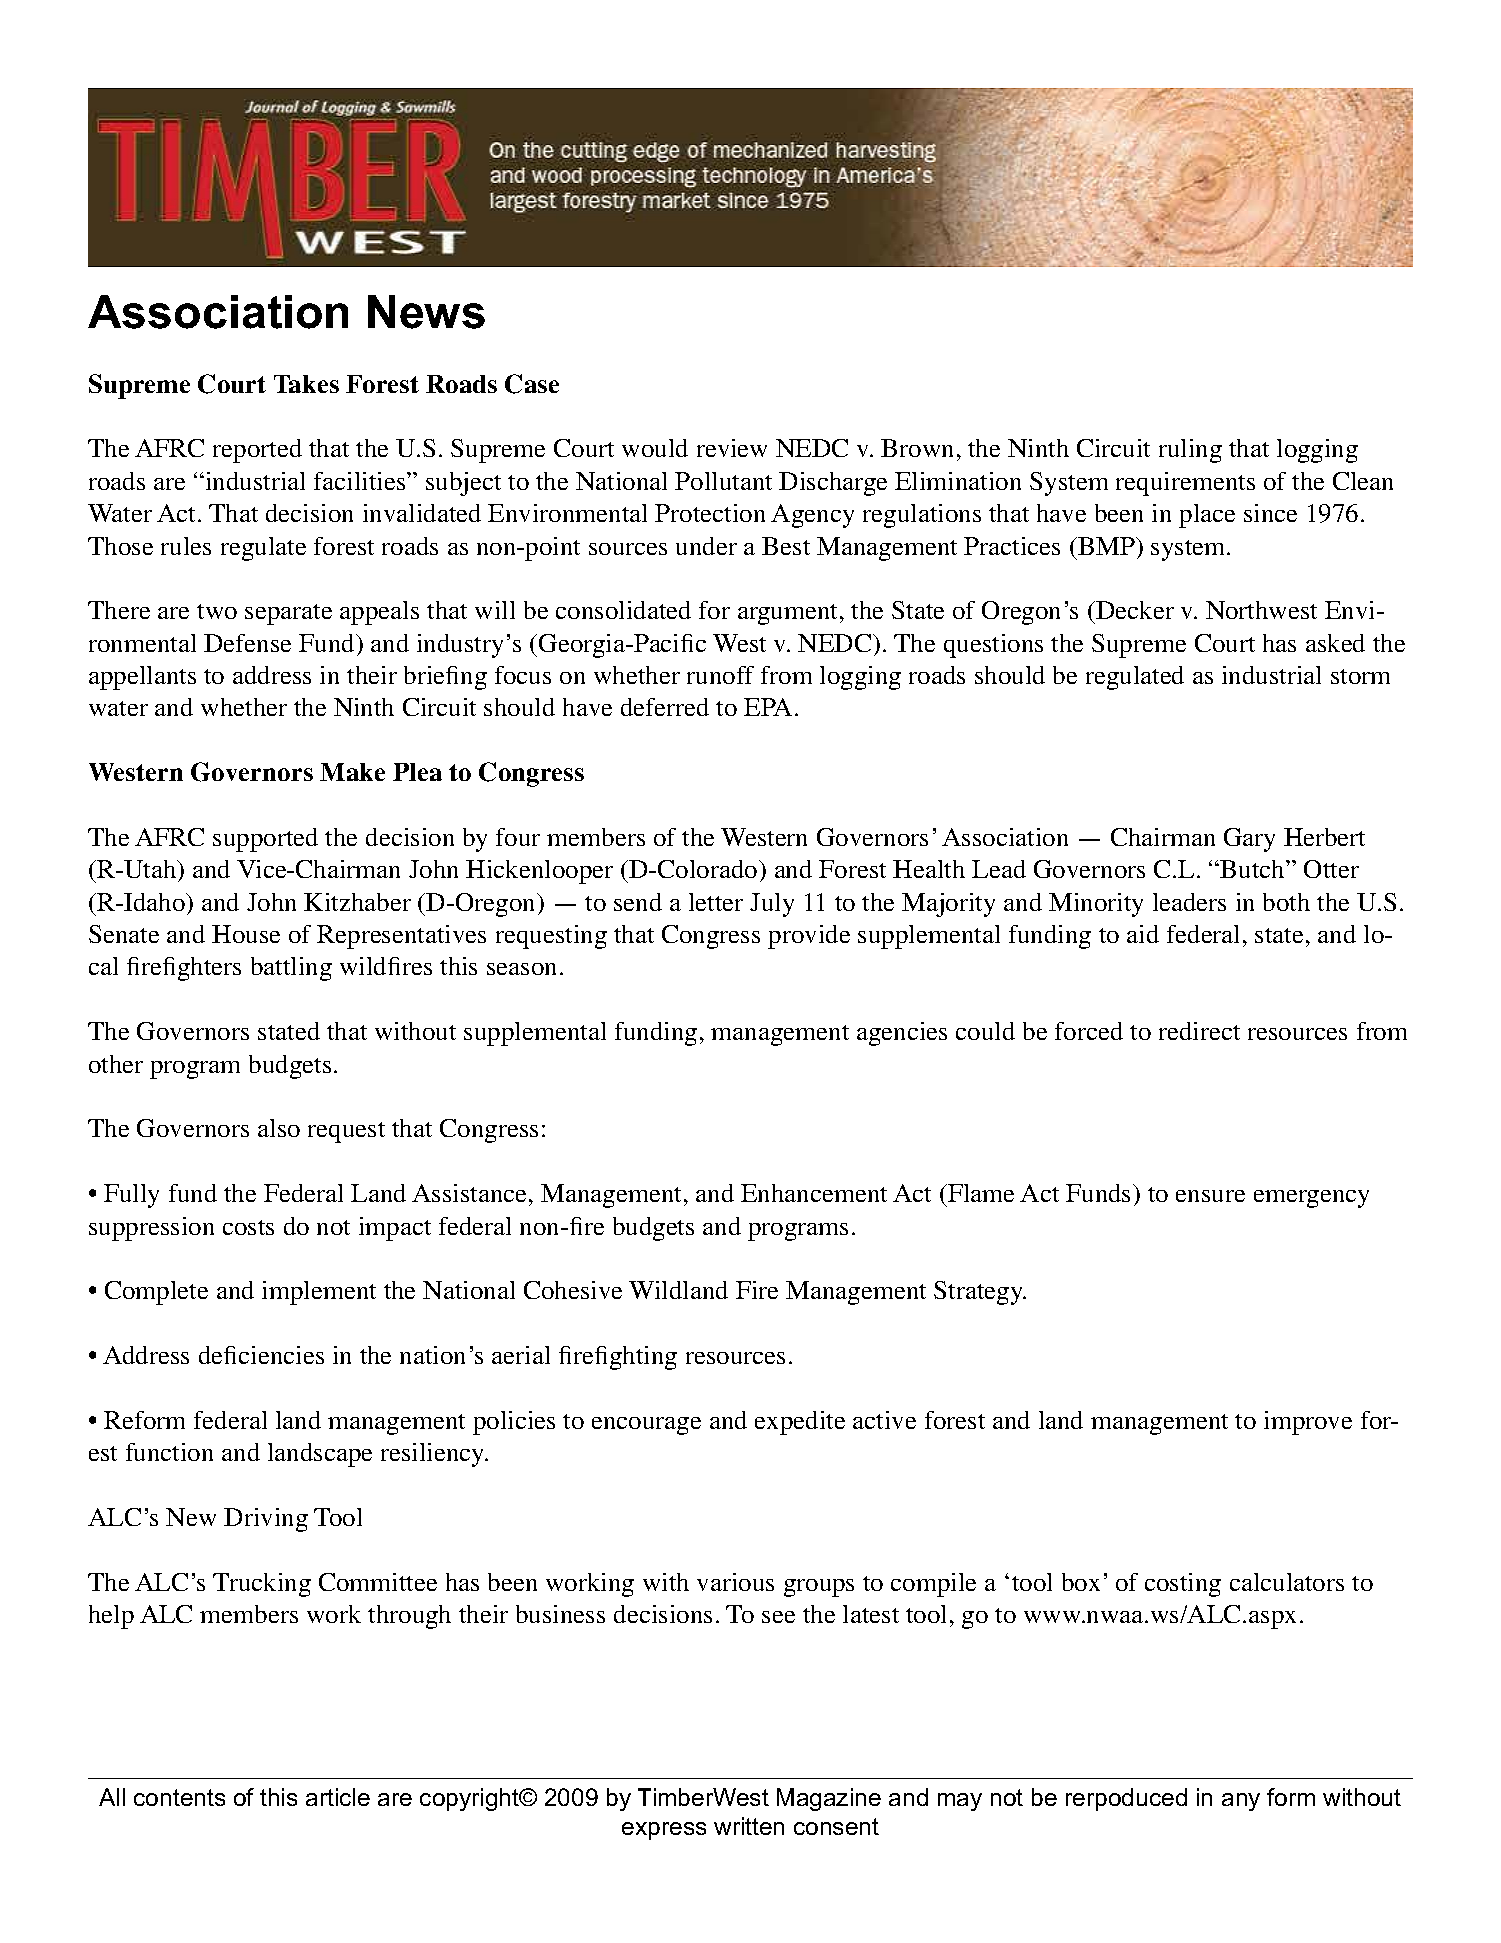 This screenshot has width=1501, height=1943. What do you see at coordinates (573, 1290) in the screenshot?
I see `Cohesive` at bounding box center [573, 1290].
